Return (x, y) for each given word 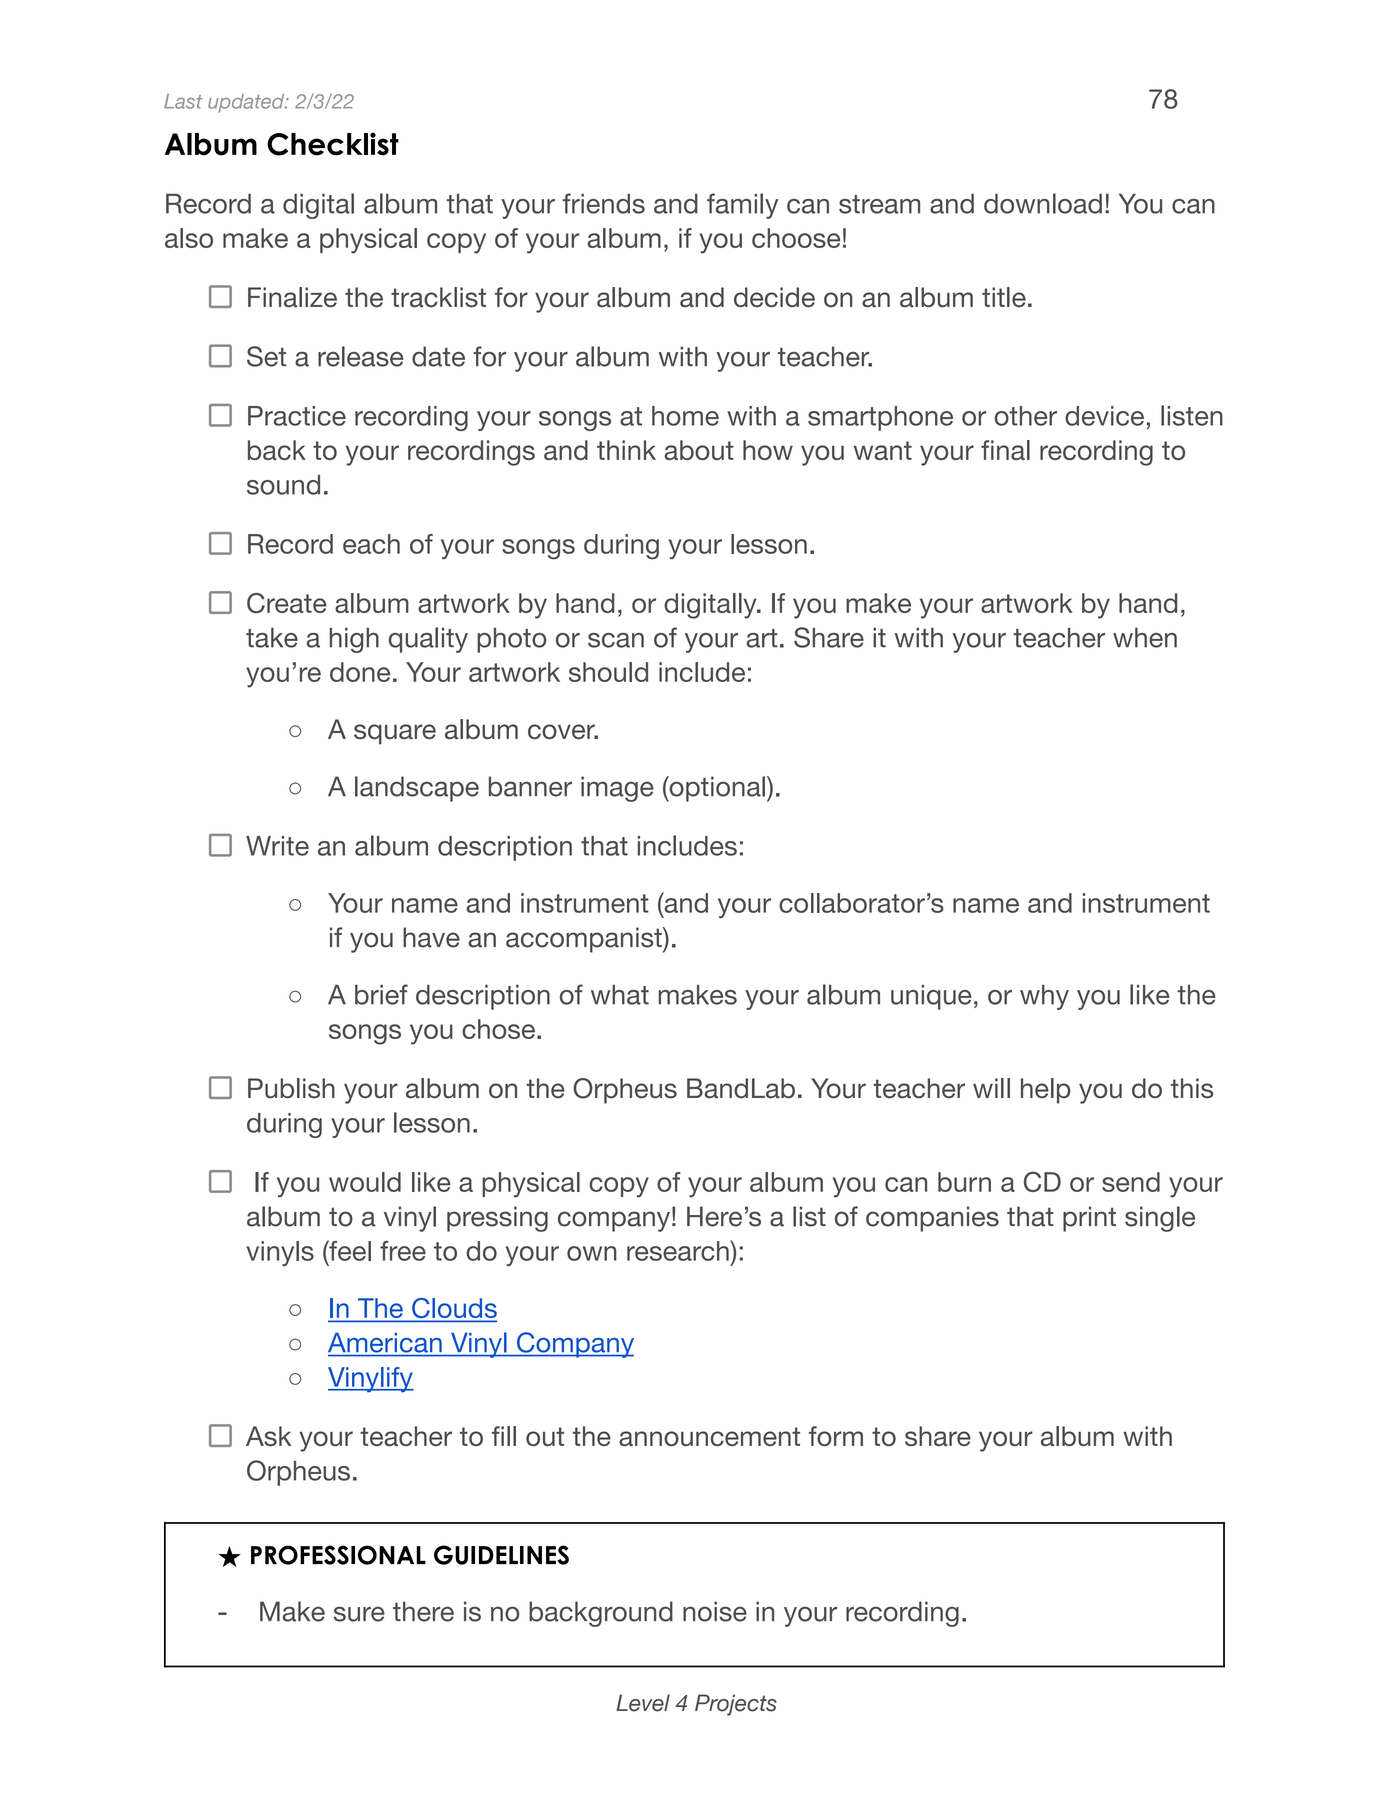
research (679, 1250)
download (1043, 203)
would (365, 1182)
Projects (736, 1705)
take (272, 637)
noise (715, 1611)
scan (616, 640)
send (1131, 1182)
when (1145, 637)
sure (359, 1614)
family (742, 206)
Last (183, 101)
